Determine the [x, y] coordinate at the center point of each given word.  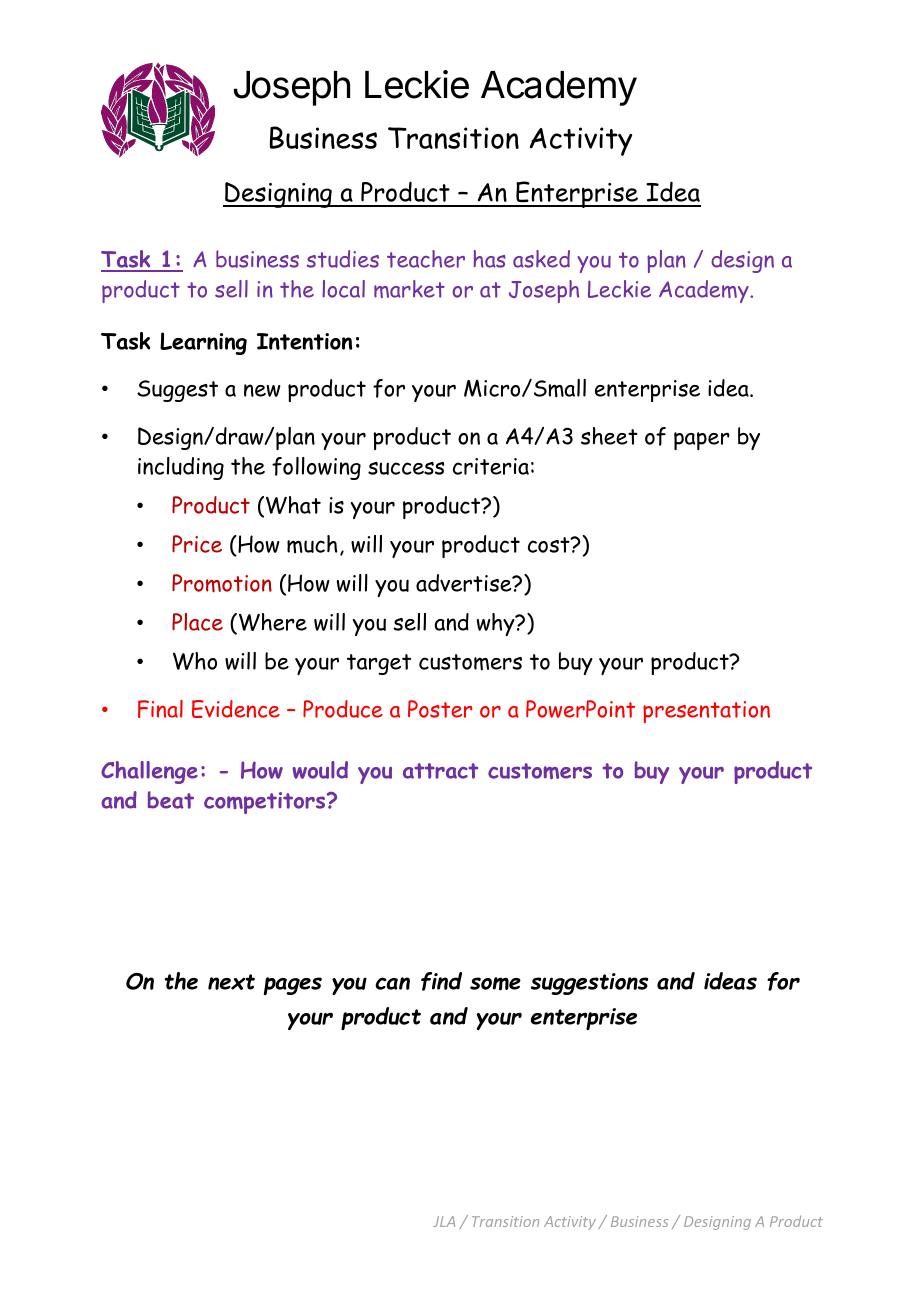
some [495, 984]
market [409, 289]
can [392, 983]
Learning [203, 343]
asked [541, 259]
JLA [444, 1221]
